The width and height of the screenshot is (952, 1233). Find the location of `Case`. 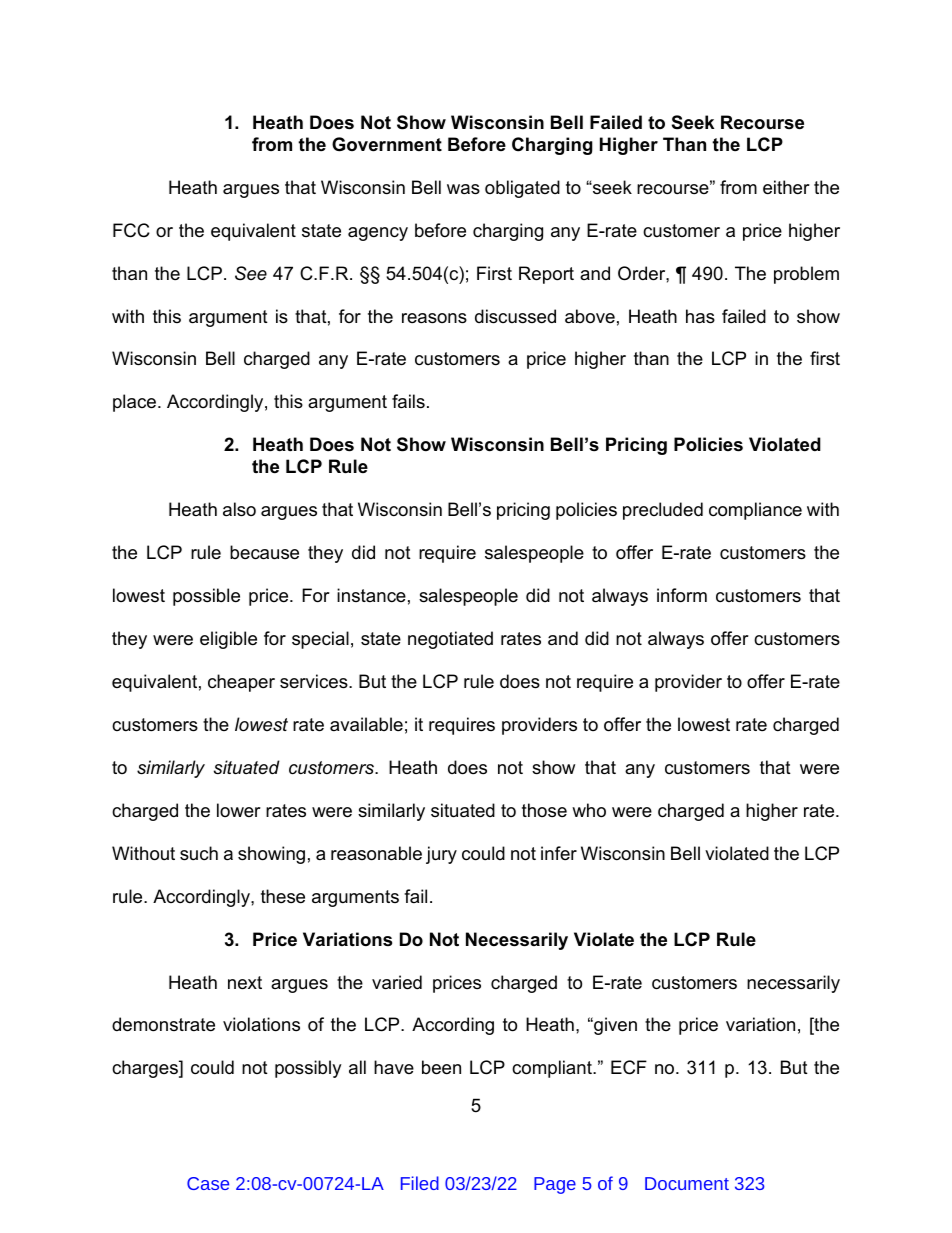

Case is located at coordinates (208, 1183).
